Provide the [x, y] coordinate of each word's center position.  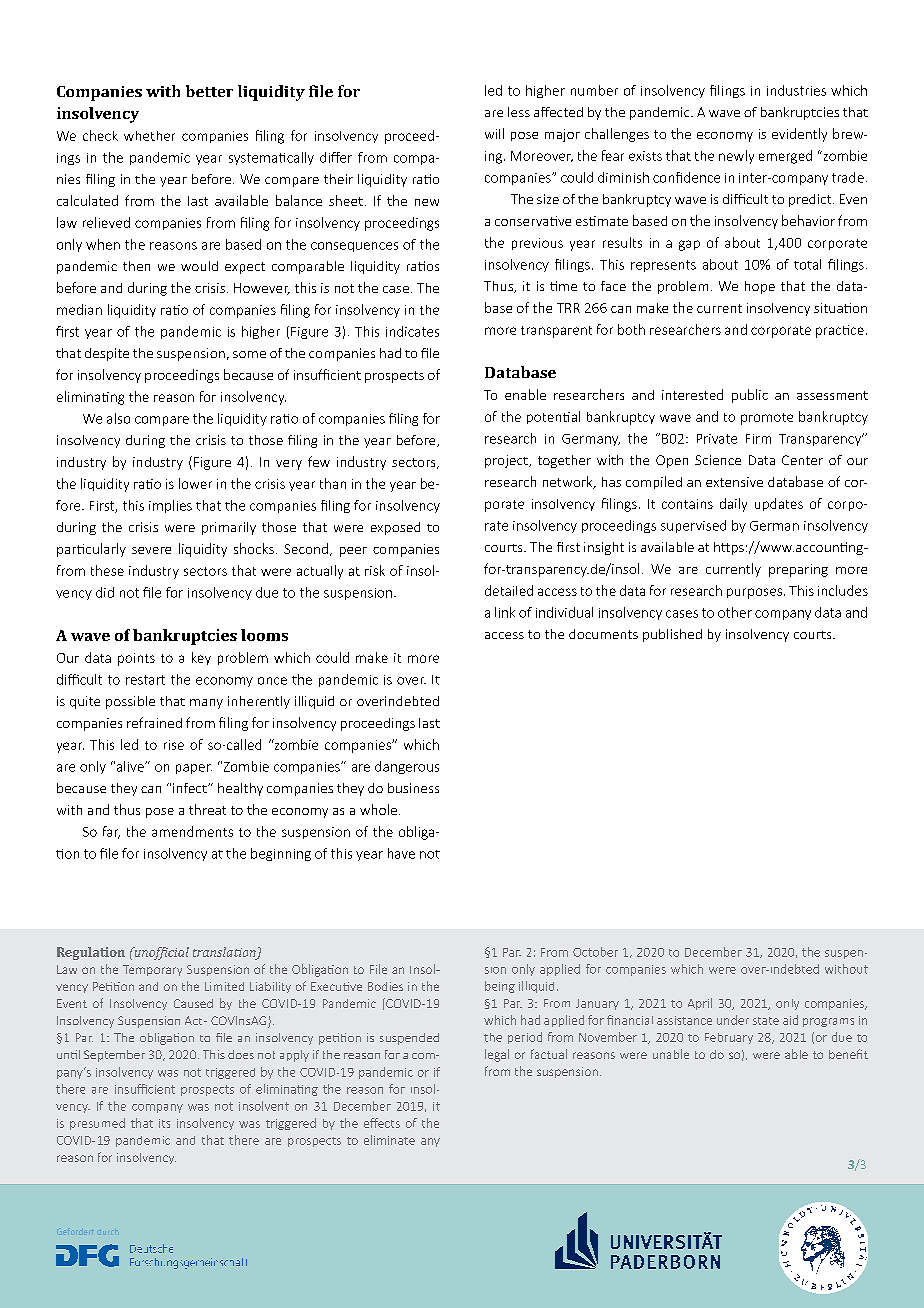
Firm [758, 439]
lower [195, 483]
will [494, 133]
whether [149, 136]
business [413, 788]
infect [191, 788]
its [164, 1123]
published [672, 635]
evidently [799, 135]
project [507, 461]
